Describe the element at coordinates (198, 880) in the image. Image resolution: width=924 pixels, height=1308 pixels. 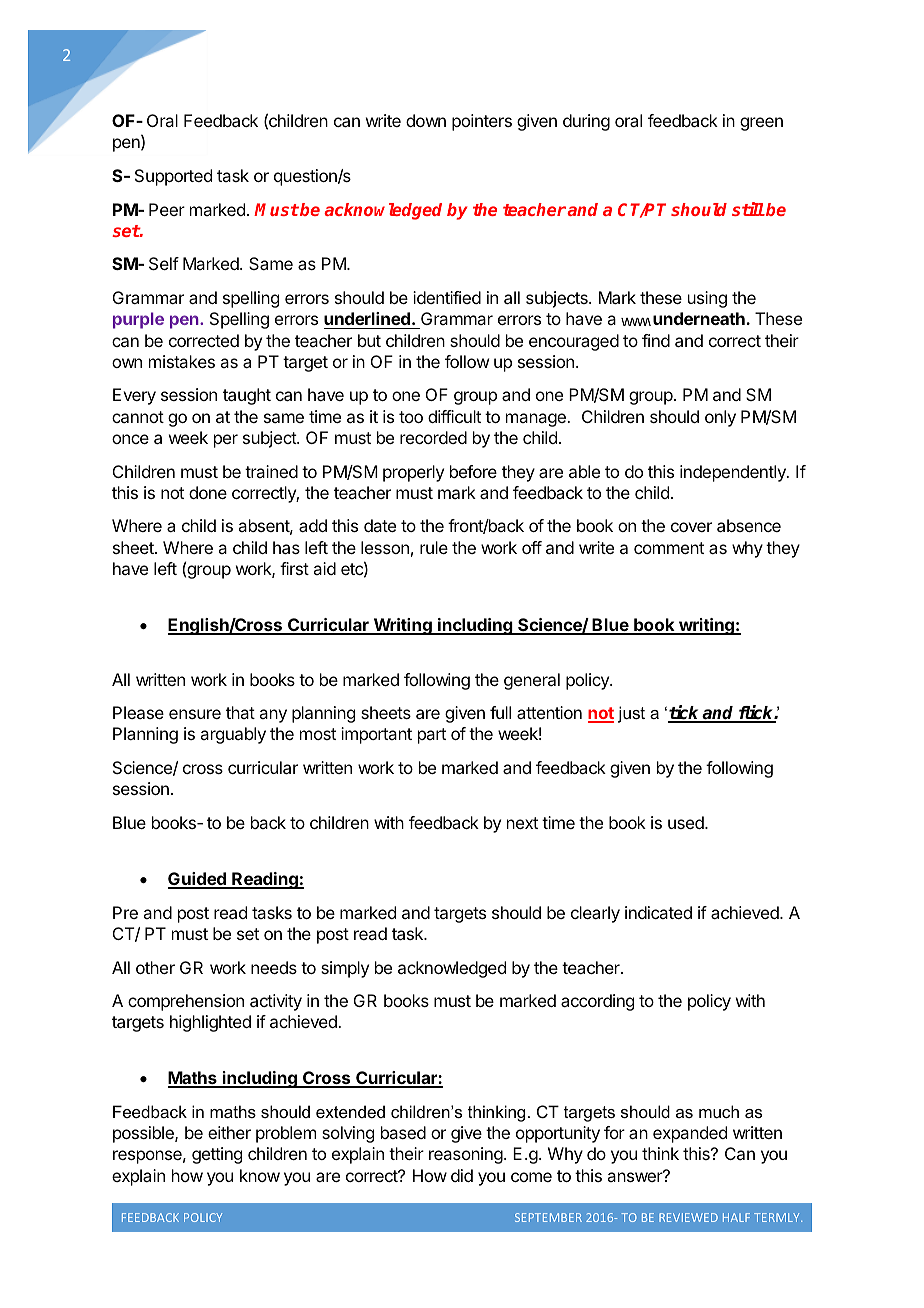
I see `Guided` at that location.
